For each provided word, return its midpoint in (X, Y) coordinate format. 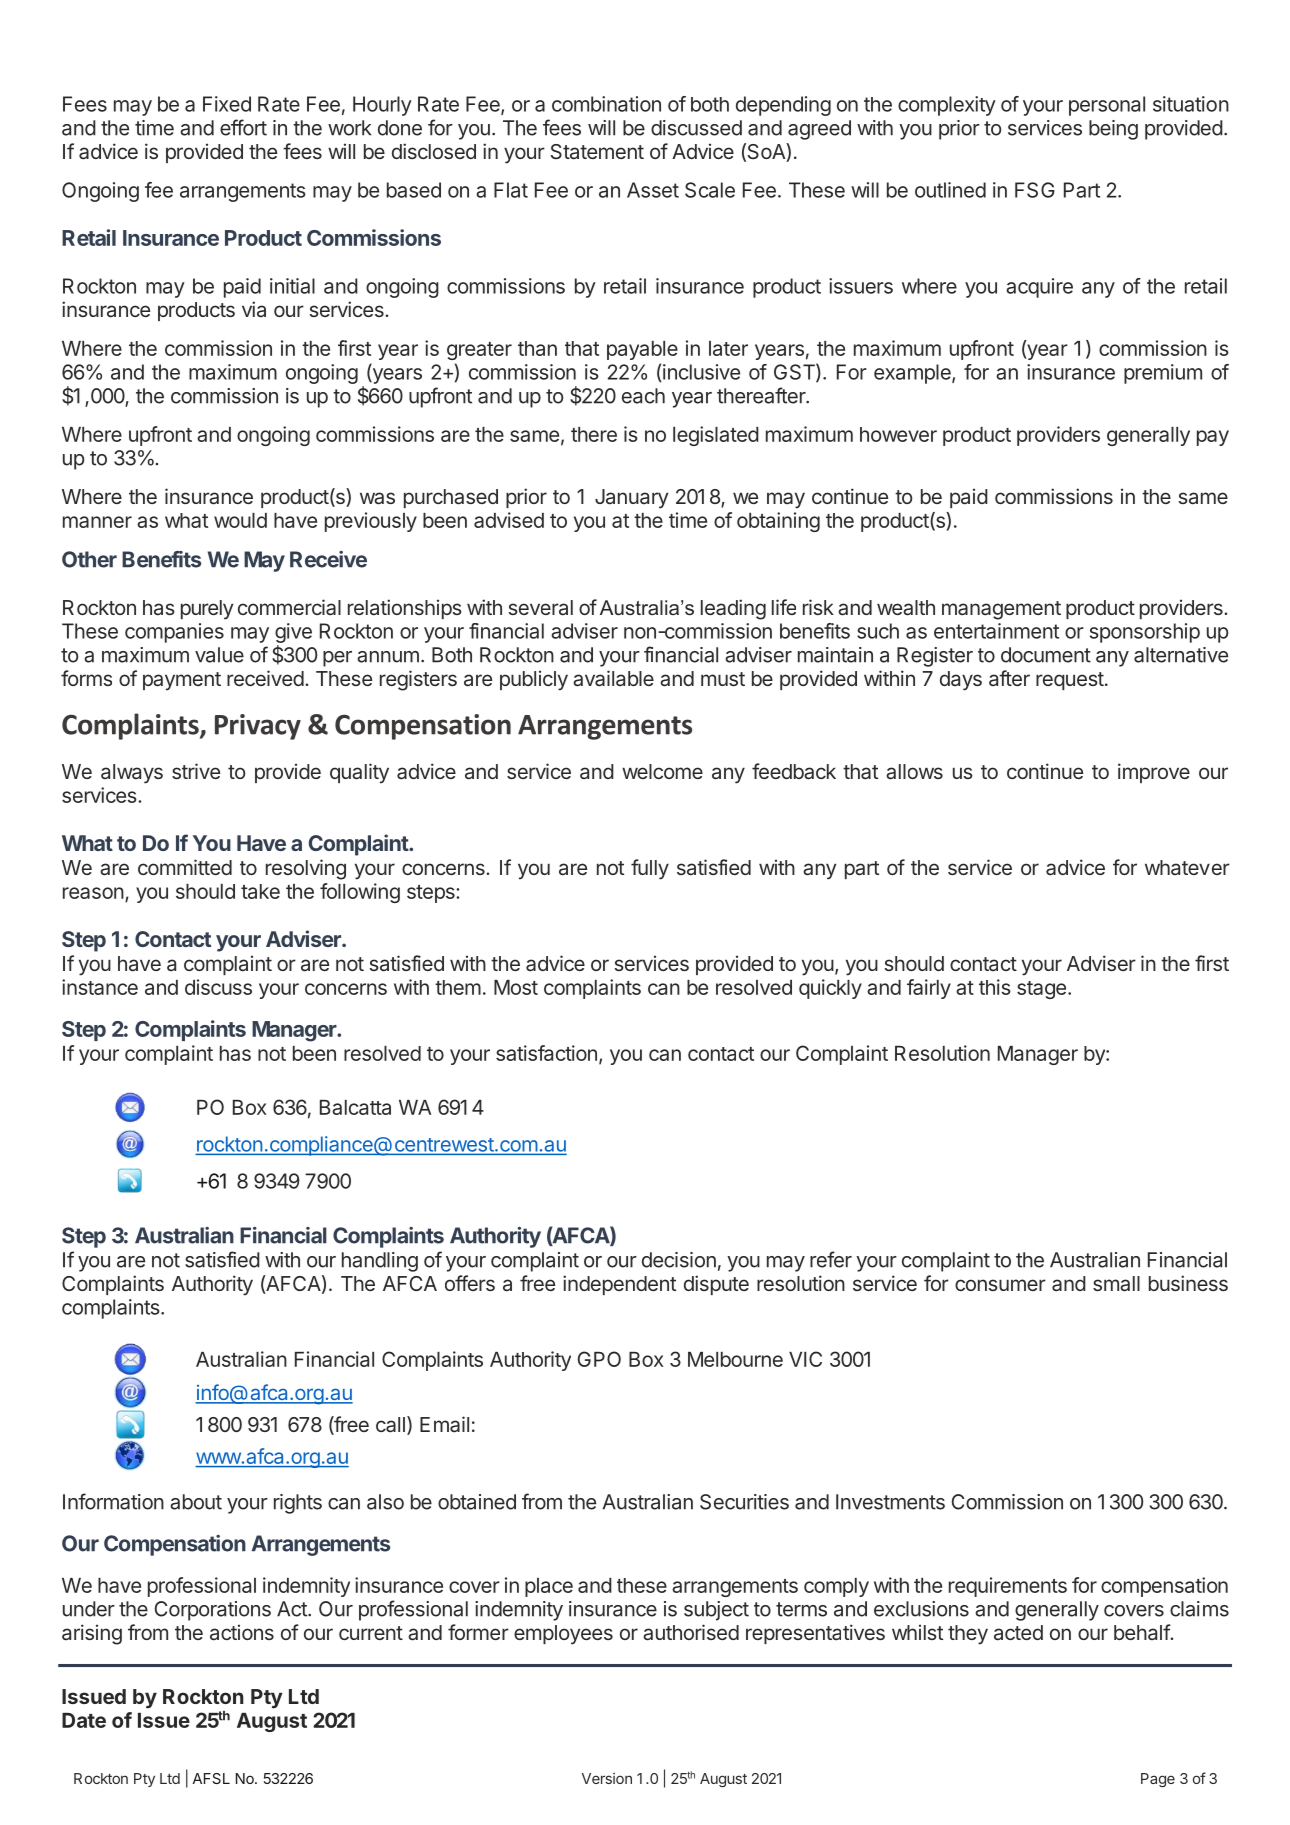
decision (679, 1260)
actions (242, 1632)
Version (607, 1778)
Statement (597, 152)
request (1070, 681)
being (1113, 130)
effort (243, 127)
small (1116, 1284)
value (219, 655)
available (613, 678)
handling (380, 1262)
